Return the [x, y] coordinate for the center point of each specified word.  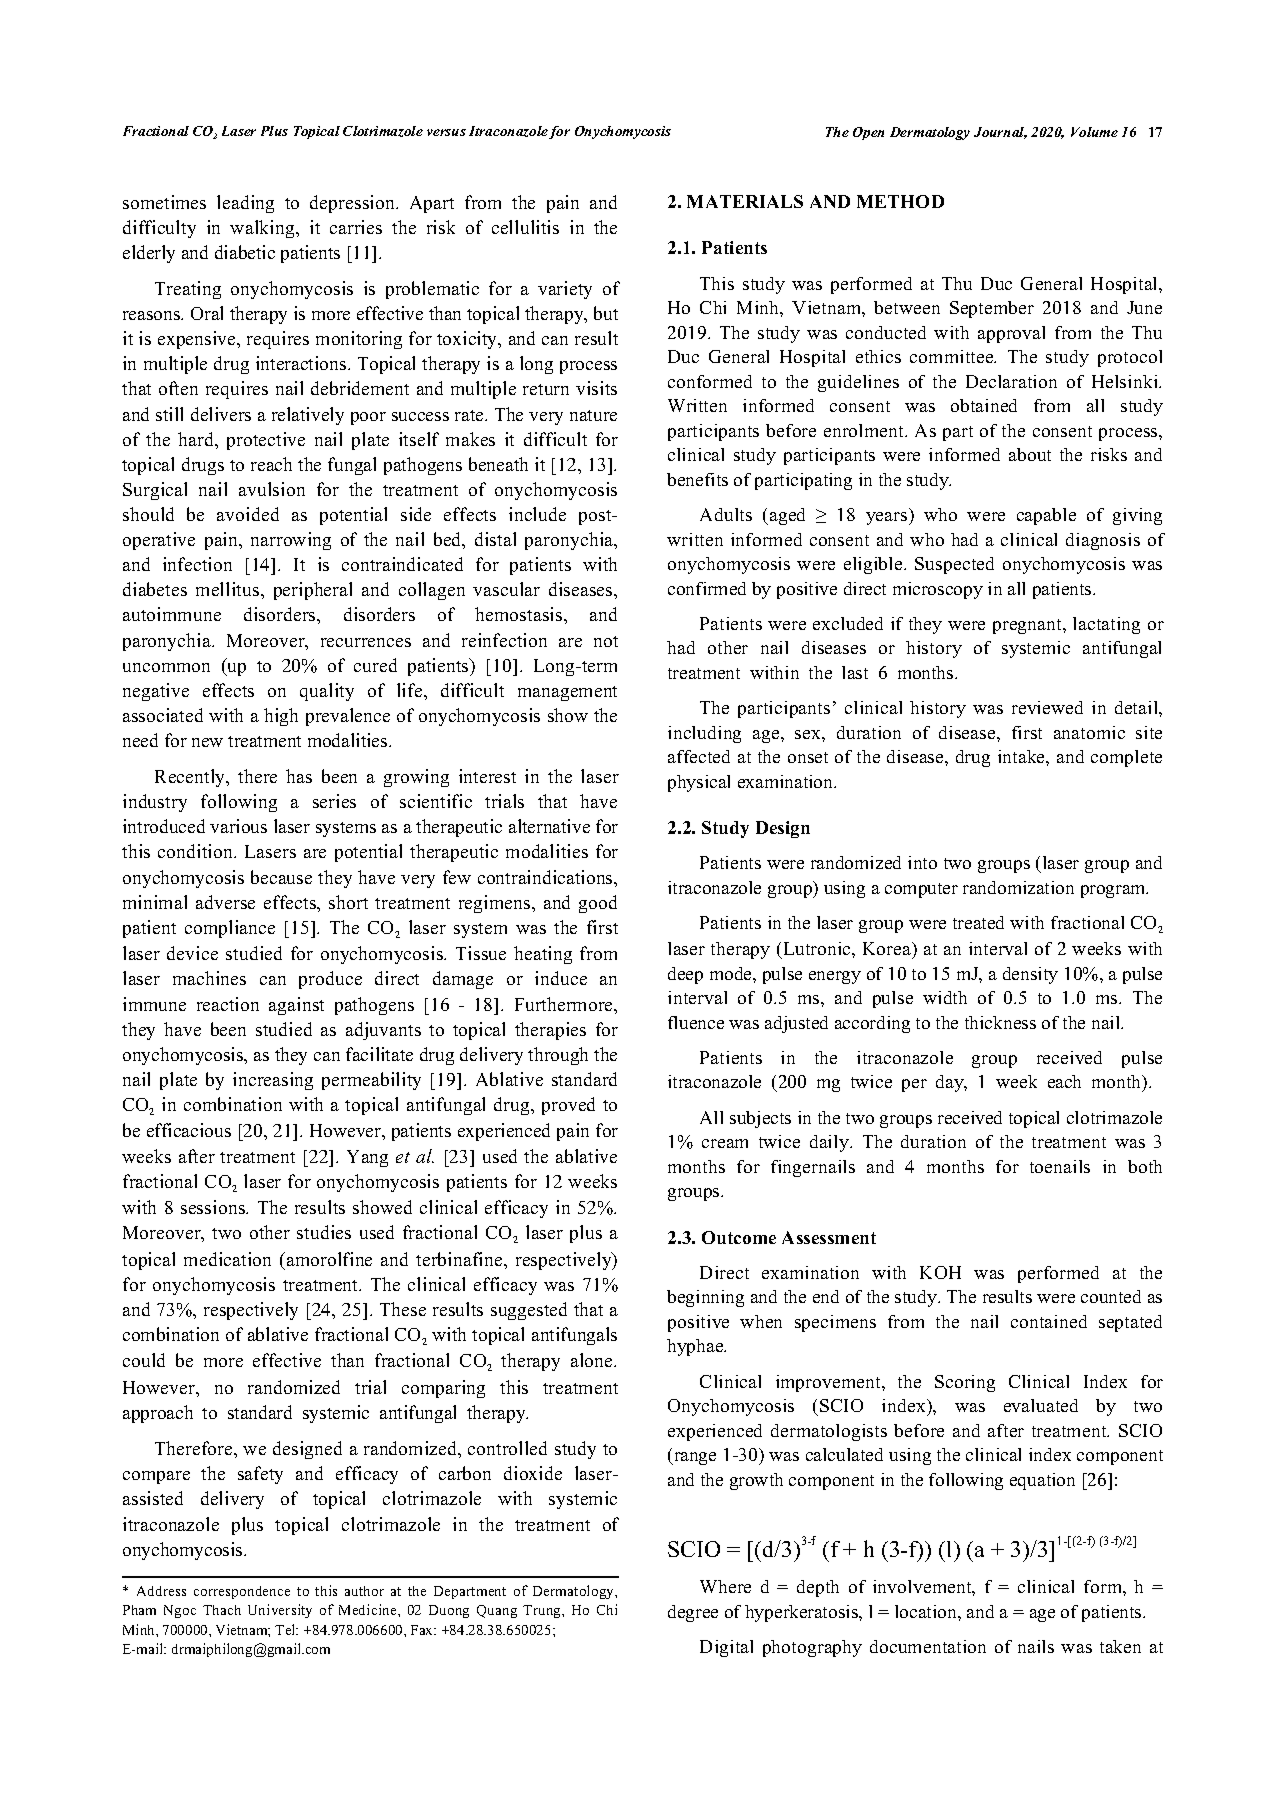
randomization [1018, 887]
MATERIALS [745, 201]
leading [245, 204]
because [281, 877]
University [280, 1611]
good [598, 904]
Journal [1000, 133]
